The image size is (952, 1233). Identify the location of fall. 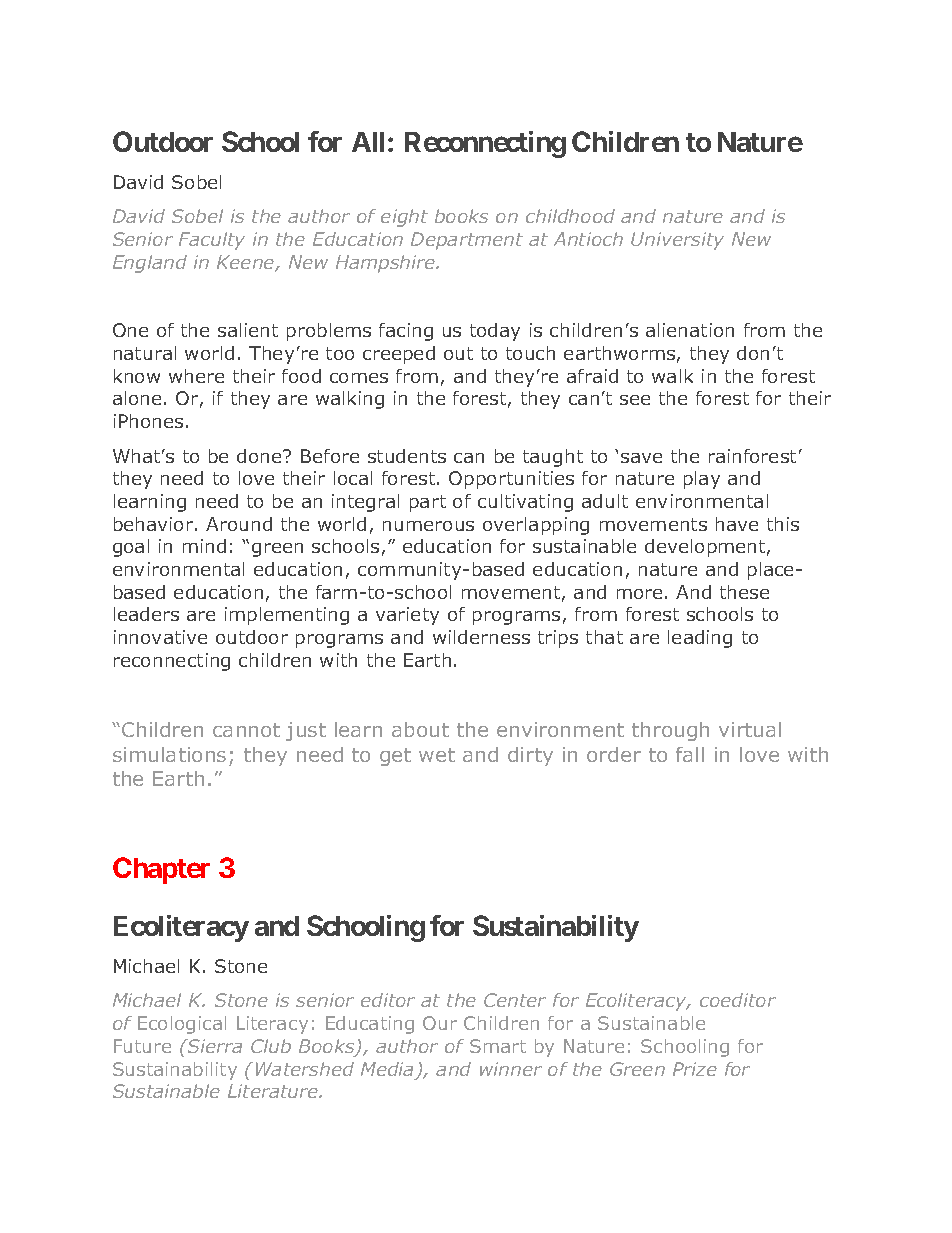
(690, 754).
